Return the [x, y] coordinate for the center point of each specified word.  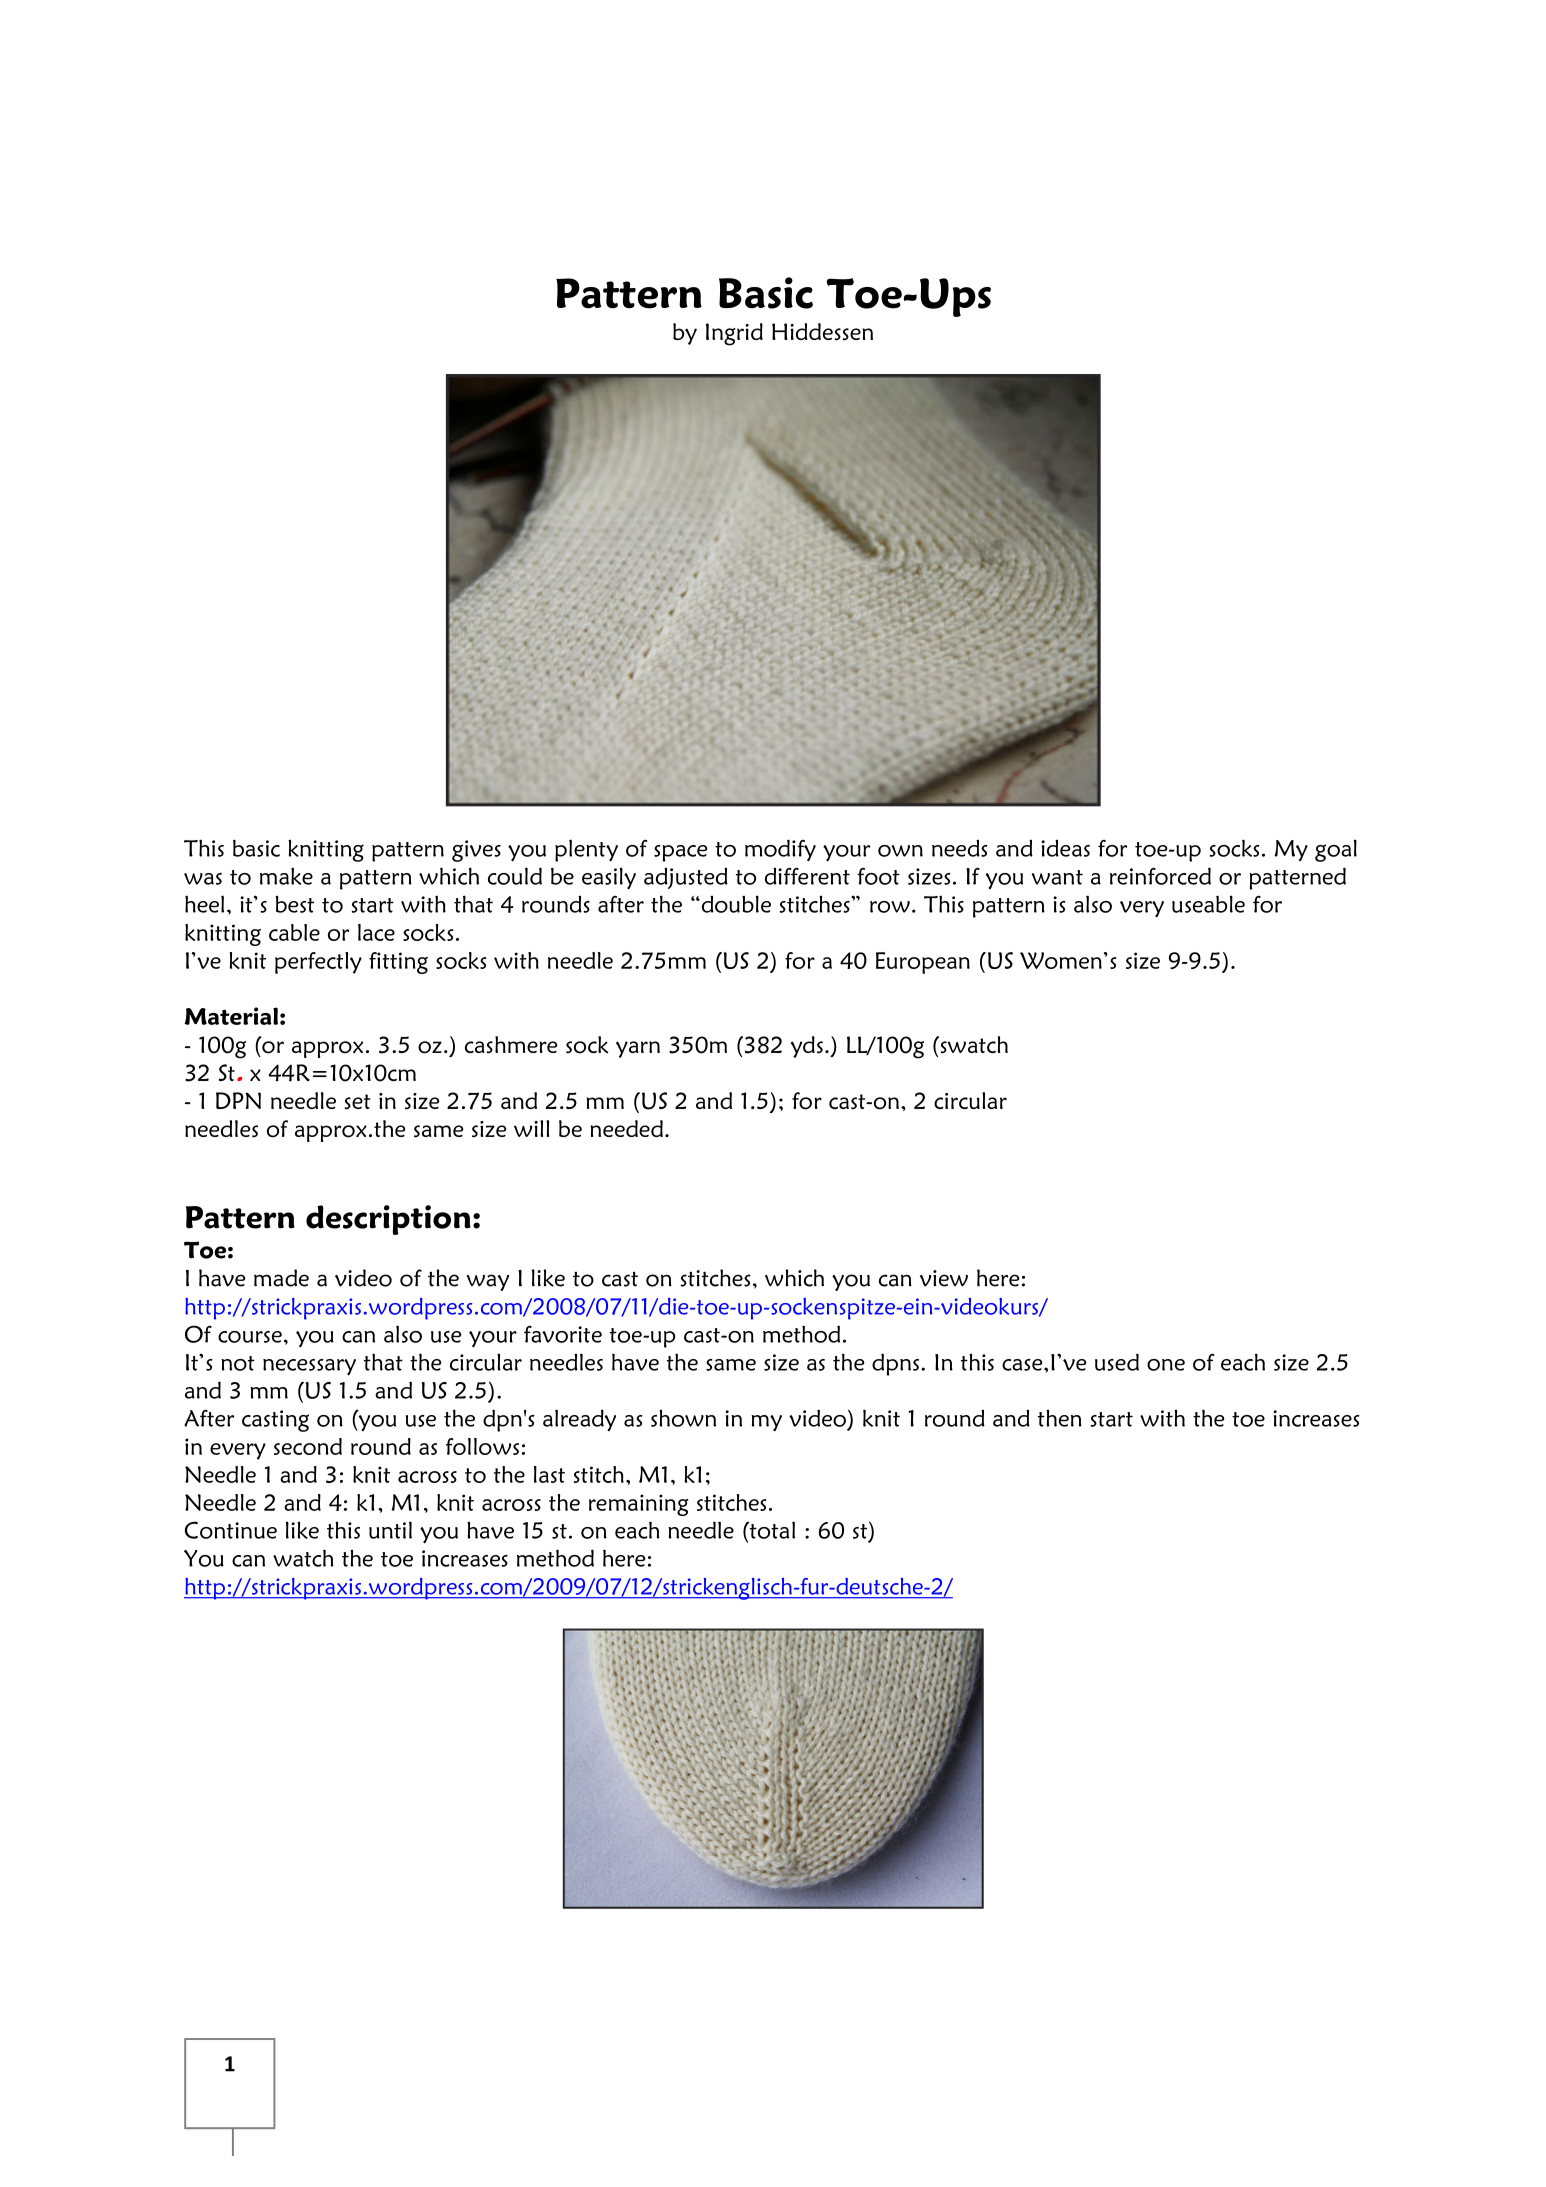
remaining [639, 1505]
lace [376, 932]
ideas [1065, 848]
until [390, 1530]
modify [780, 850]
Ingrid [734, 334]
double [735, 904]
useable [1208, 904]
